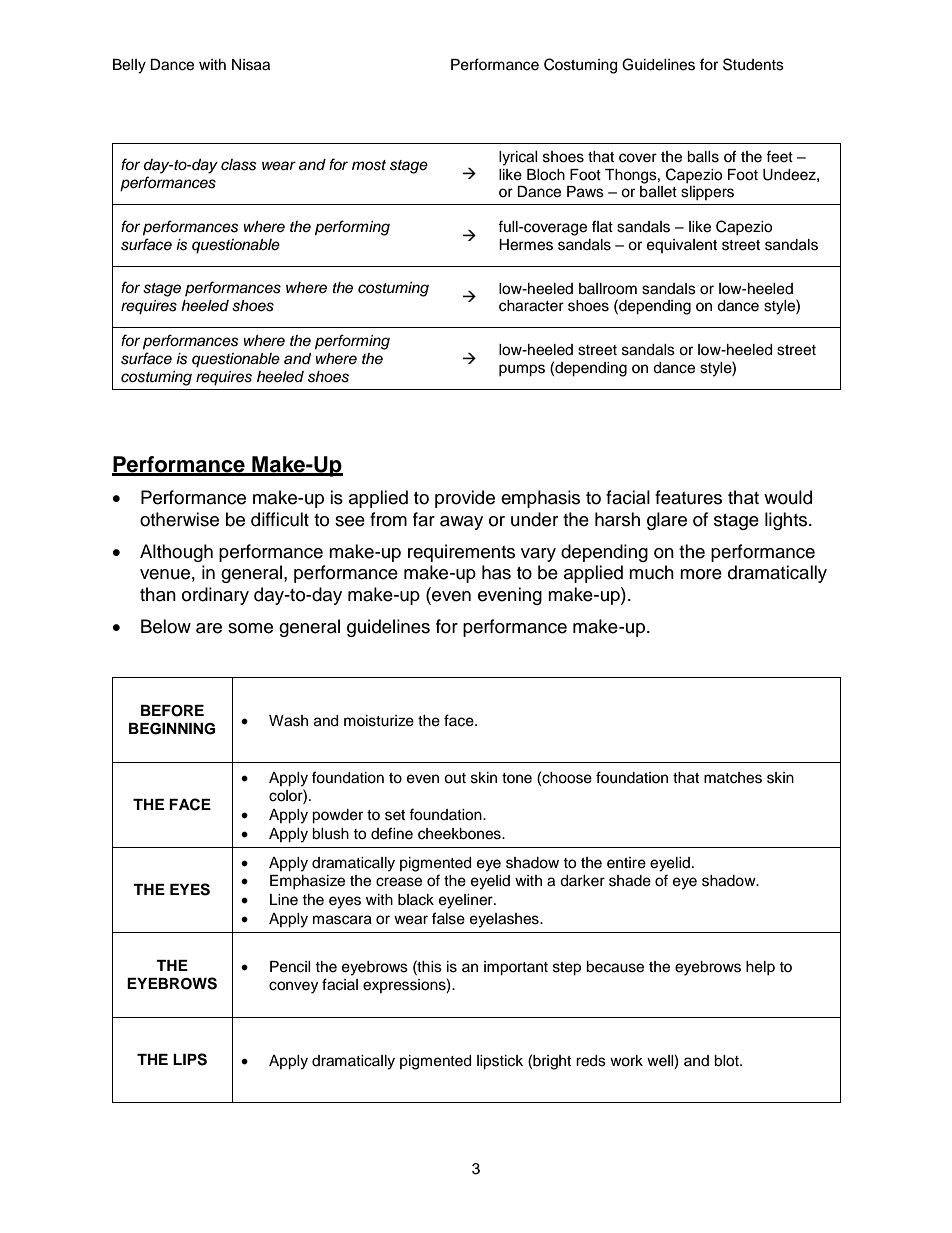 The width and height of the screenshot is (952, 1233). I want to click on convey, so click(293, 987).
